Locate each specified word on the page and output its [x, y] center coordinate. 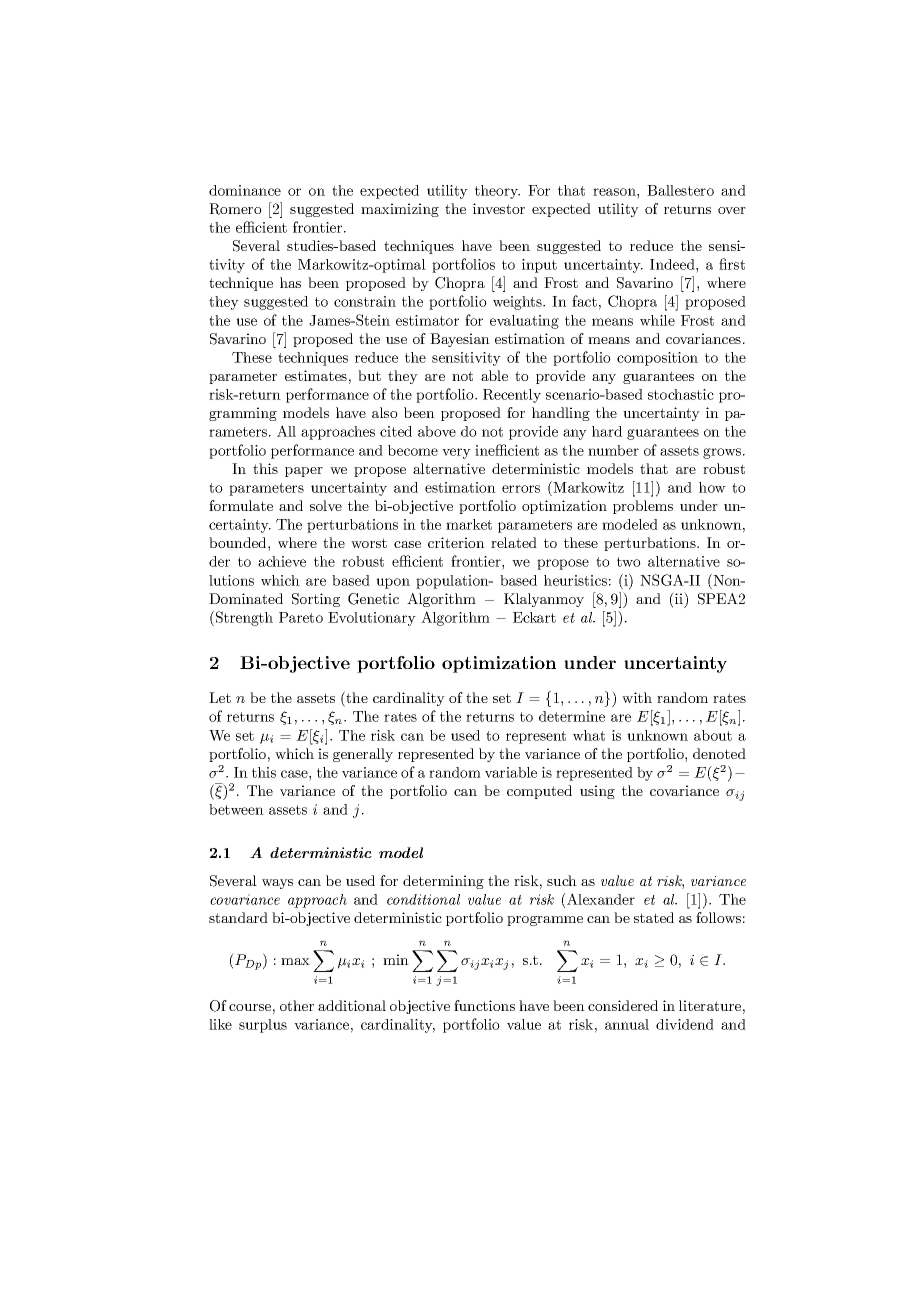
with [637, 697]
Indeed [673, 264]
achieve [282, 561]
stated [654, 917]
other [297, 1005]
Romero [235, 209]
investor [499, 208]
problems [643, 507]
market [469, 524]
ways [277, 884]
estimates [316, 375]
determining [443, 882]
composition [657, 359]
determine [572, 716]
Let [220, 697]
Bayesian [460, 340]
